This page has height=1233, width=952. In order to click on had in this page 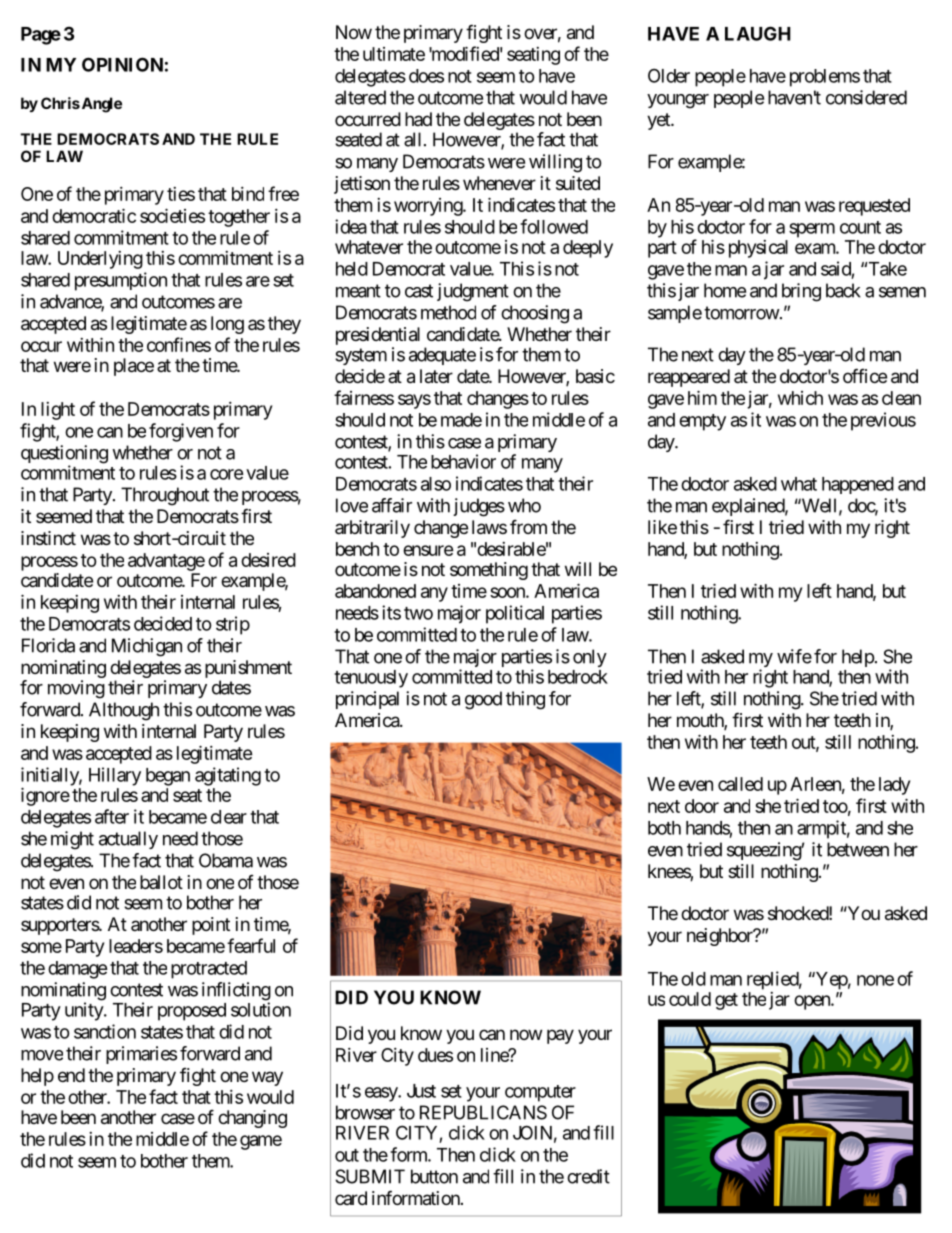, I will do `click(418, 119)`.
